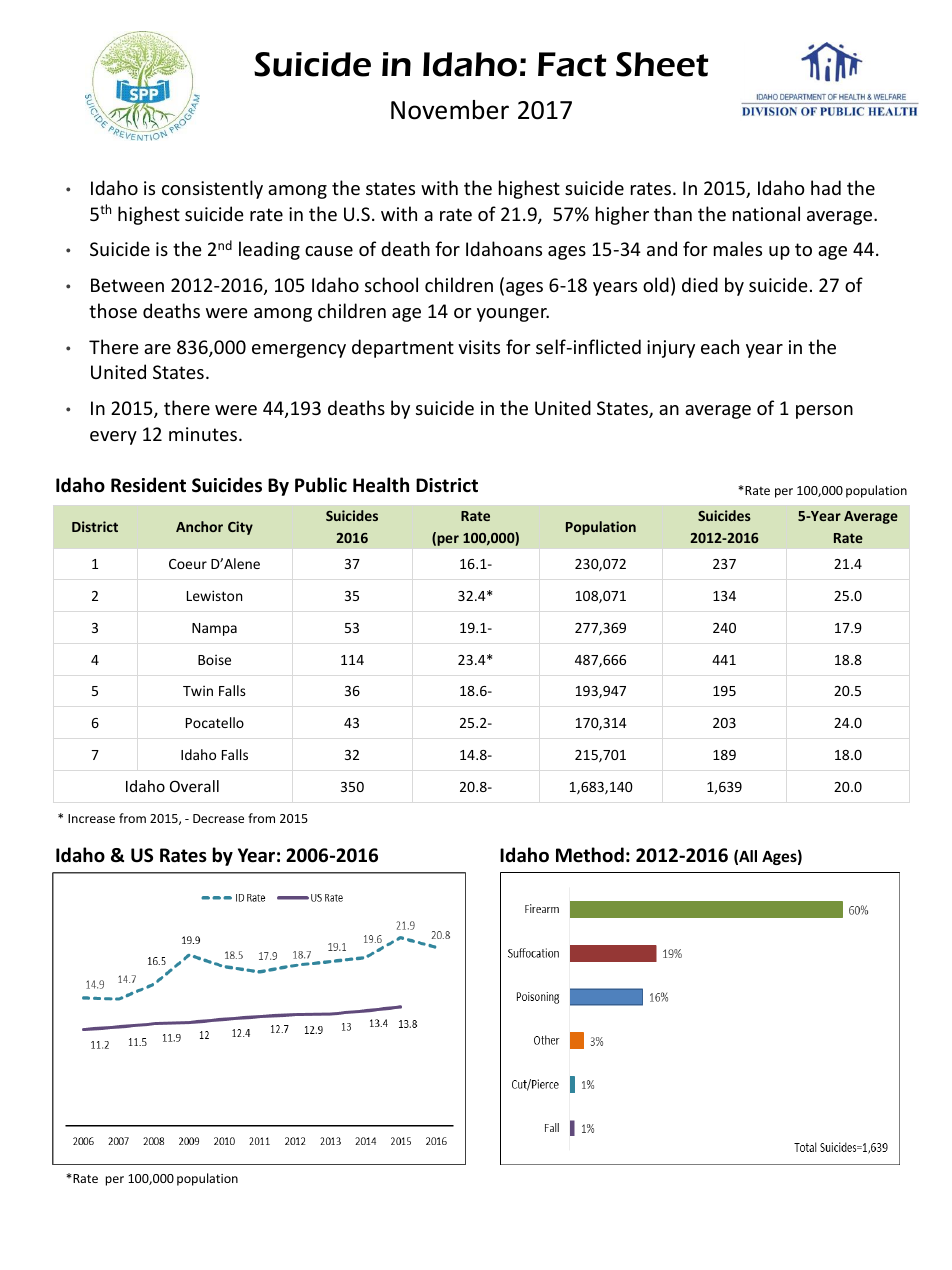 The width and height of the document is (952, 1270). I want to click on Health, so click(381, 485).
